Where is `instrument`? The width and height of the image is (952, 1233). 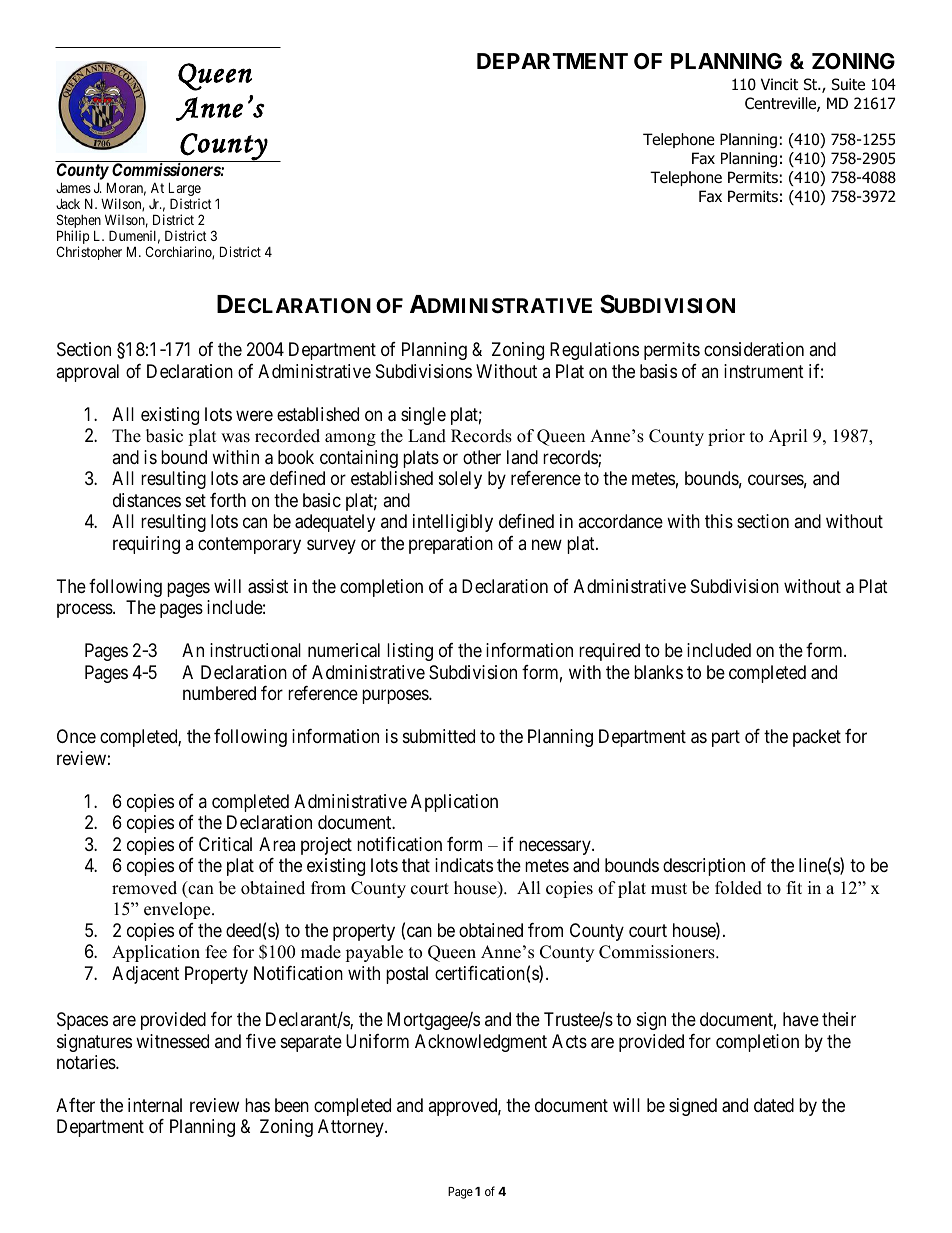 instrument is located at coordinates (764, 371).
